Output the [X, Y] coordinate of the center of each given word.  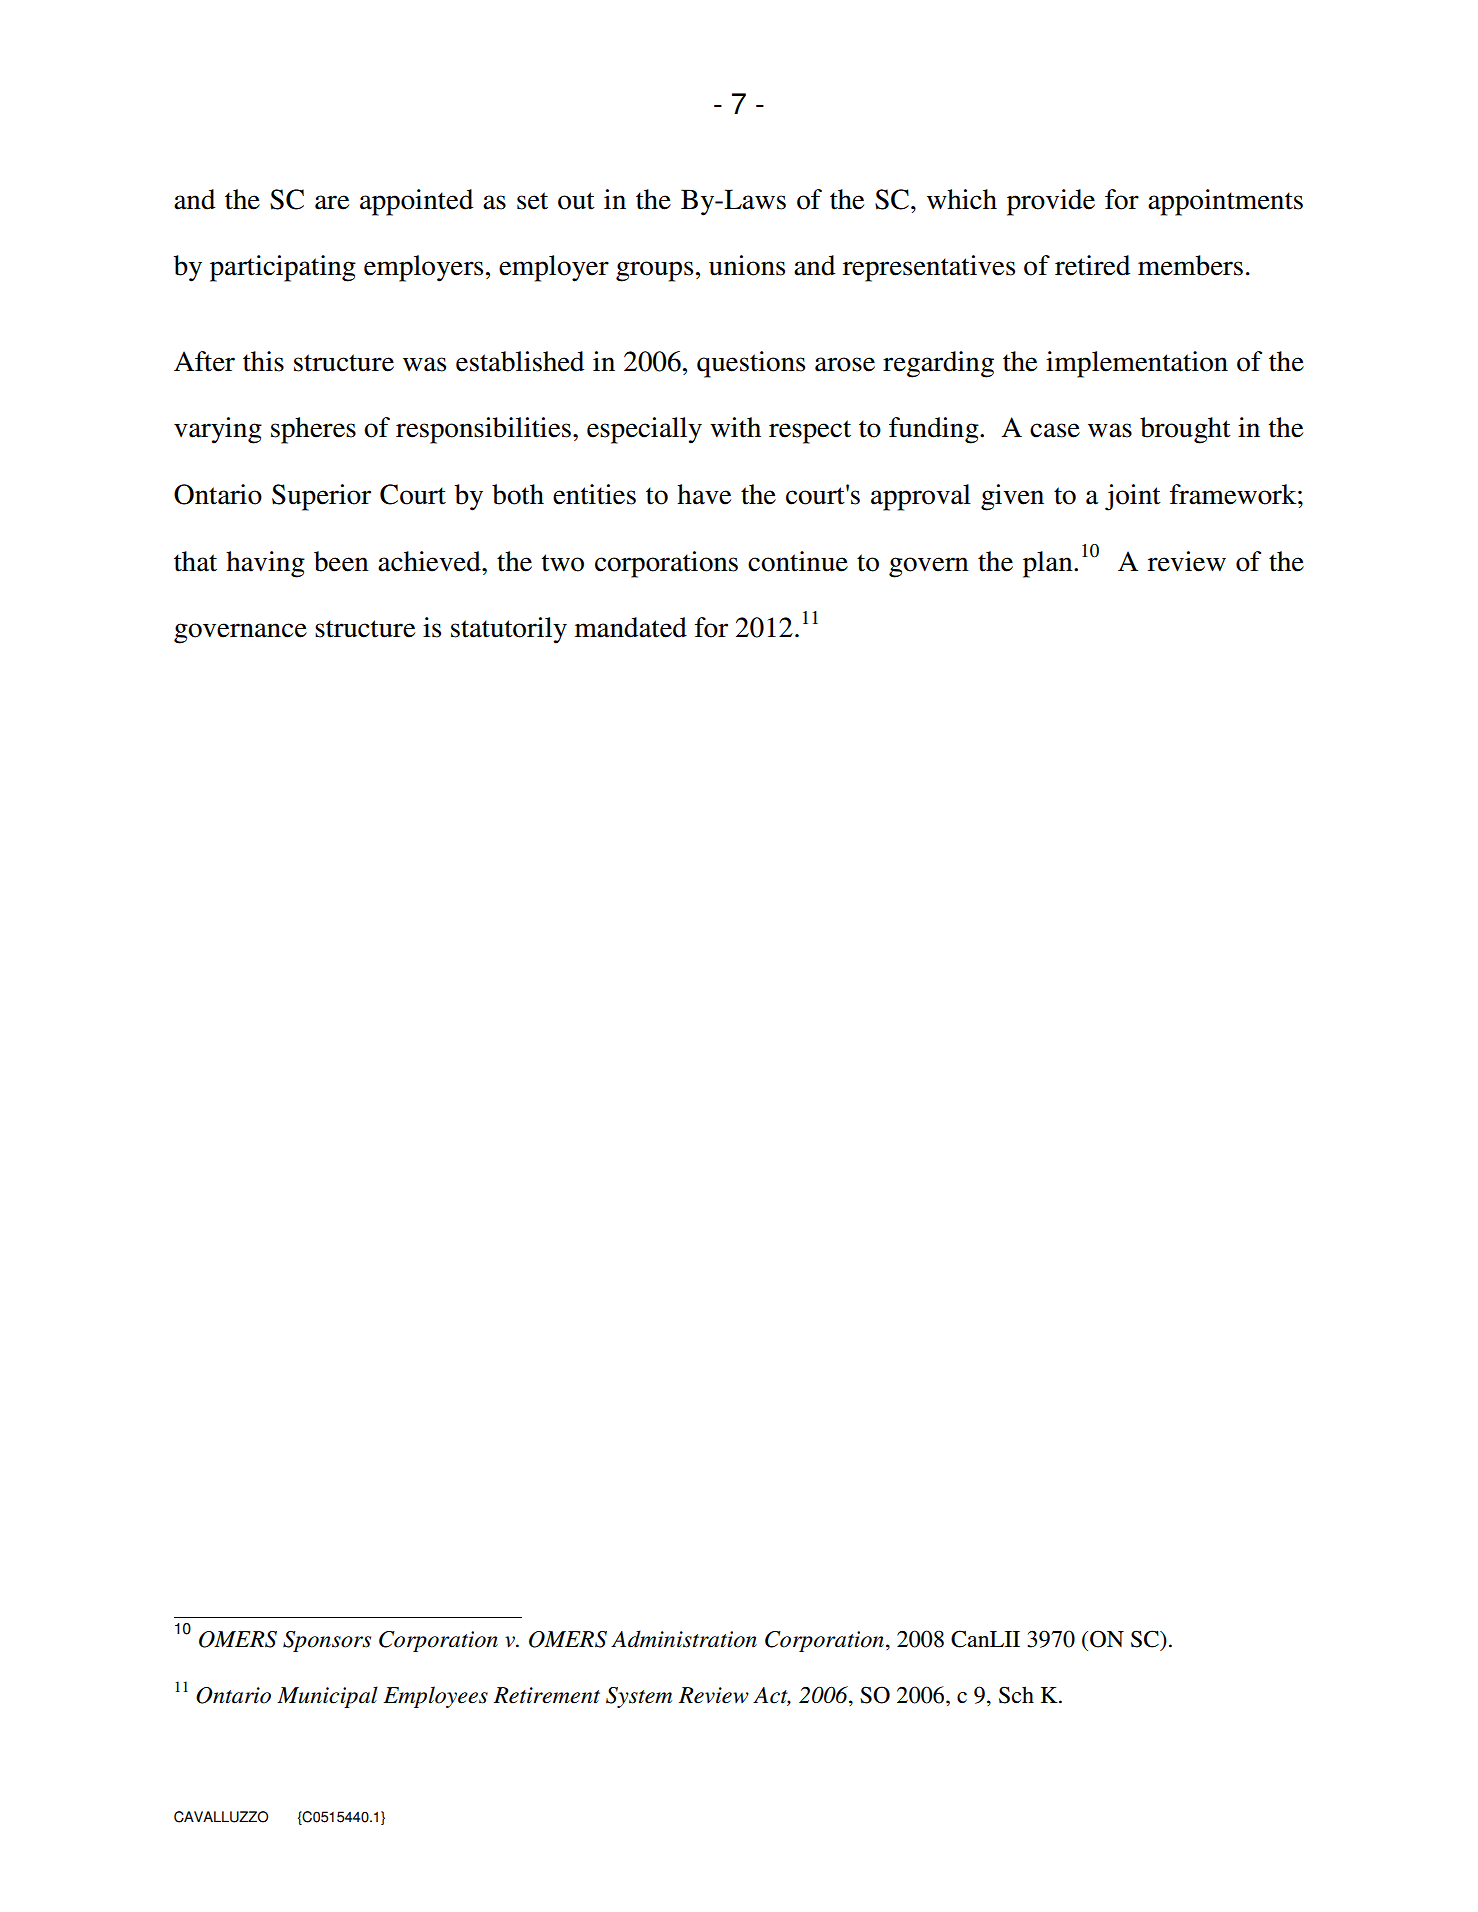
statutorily [509, 630]
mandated [631, 627]
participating [283, 268]
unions [747, 265]
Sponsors [327, 1641]
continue [798, 561]
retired [1092, 265]
